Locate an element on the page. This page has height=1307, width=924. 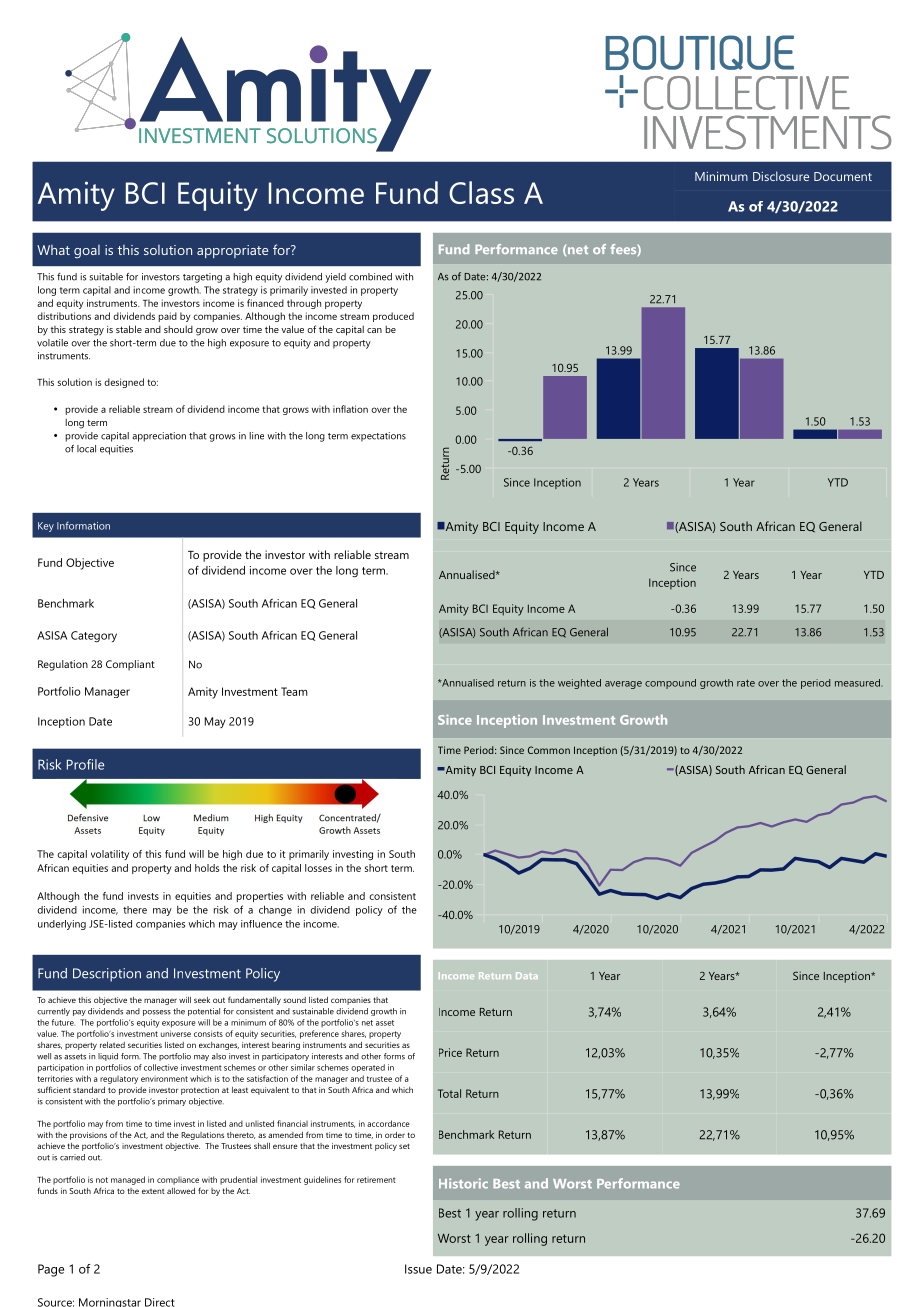
weighted is located at coordinates (579, 684).
